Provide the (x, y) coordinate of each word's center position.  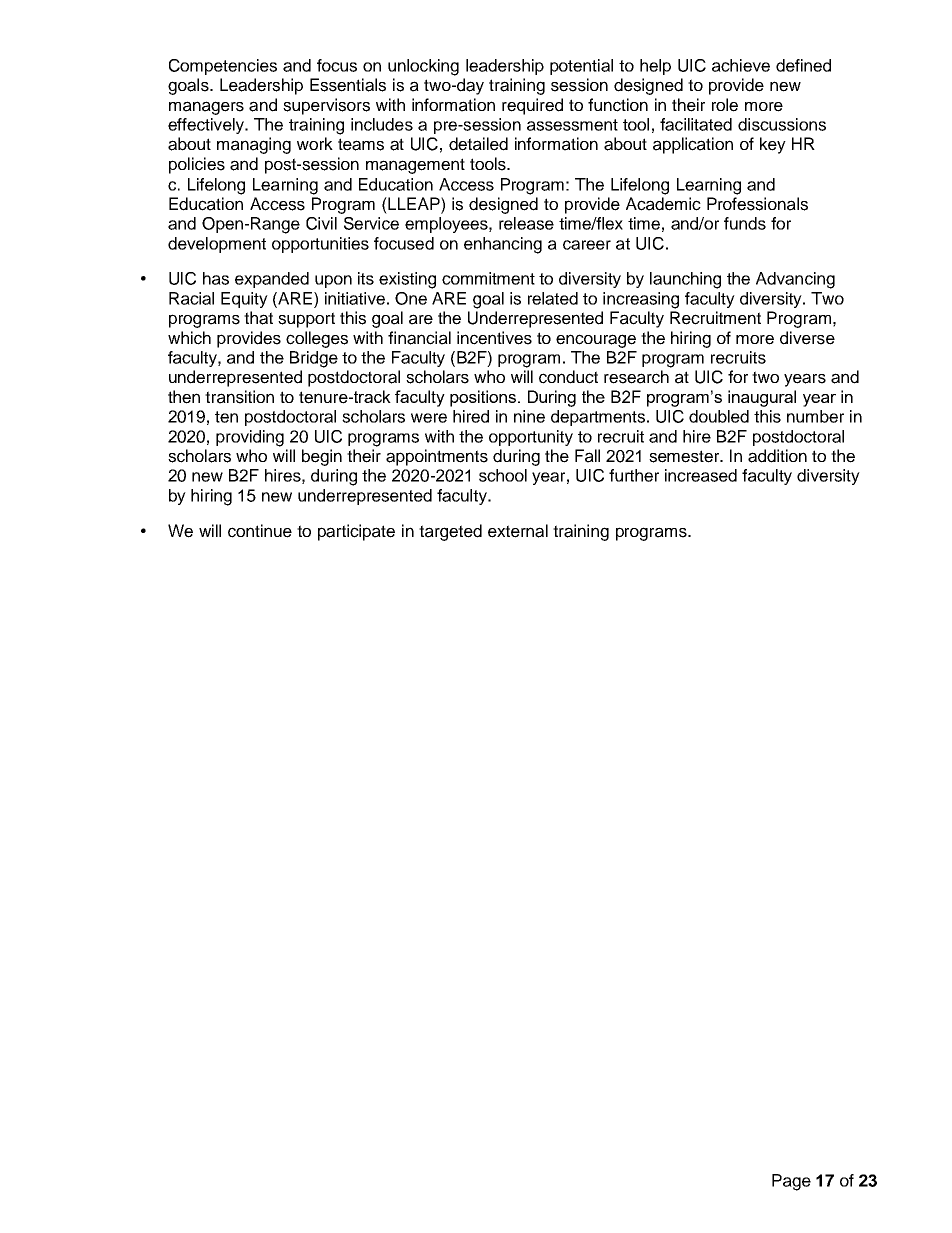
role (725, 105)
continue (260, 531)
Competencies (223, 67)
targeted (450, 532)
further (634, 475)
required (532, 106)
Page (791, 1182)
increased (701, 475)
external (518, 531)
